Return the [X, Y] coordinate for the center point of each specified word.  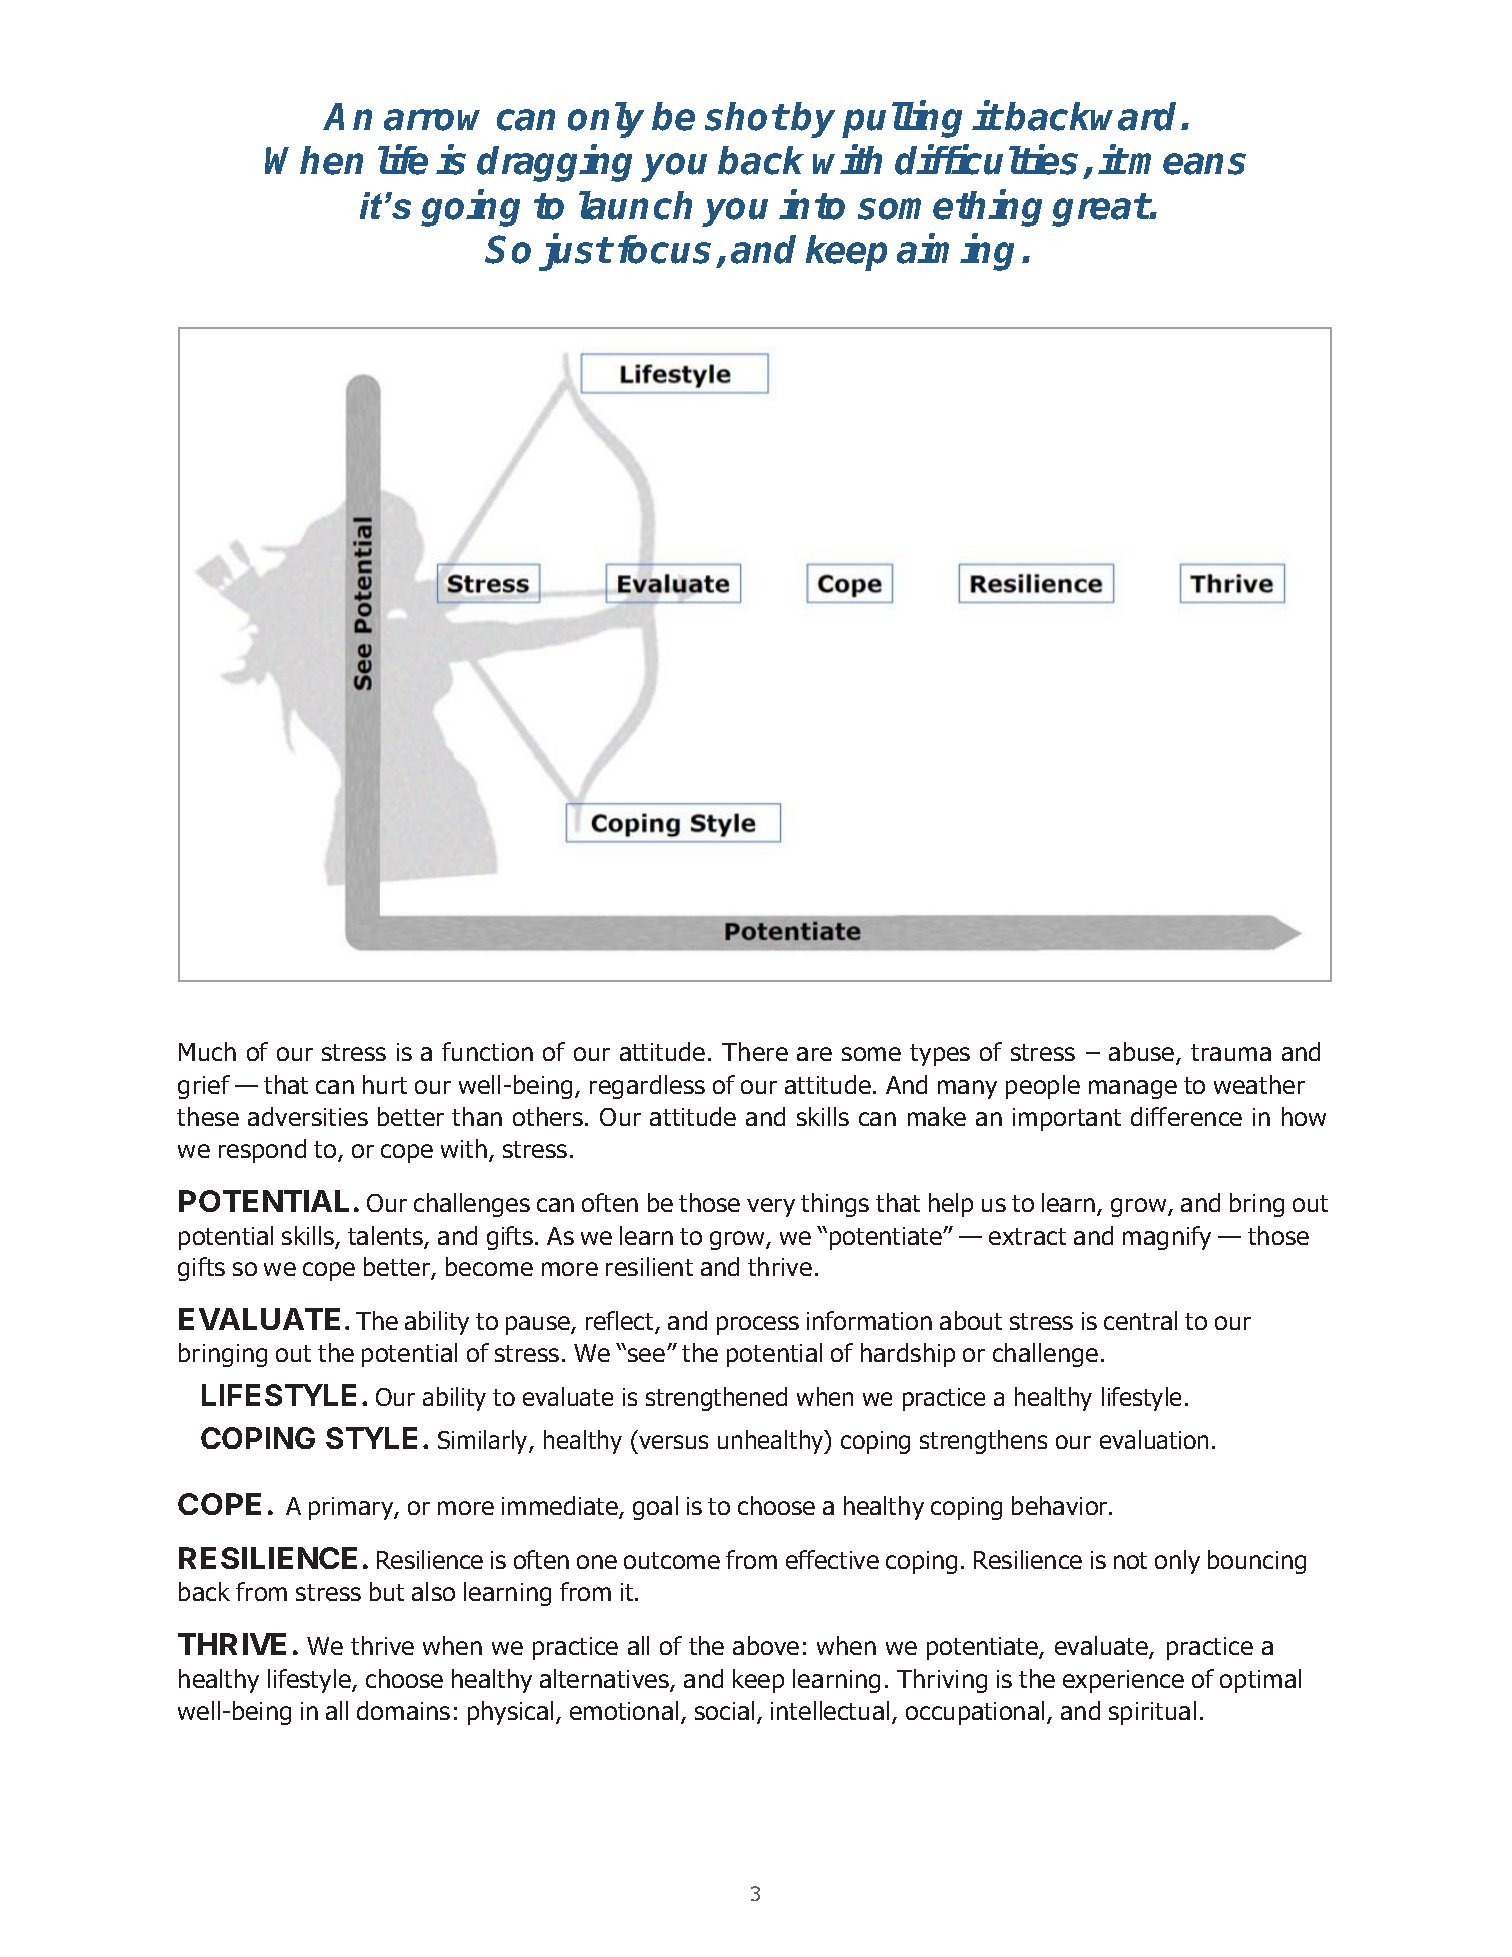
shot [746, 116]
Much [207, 1051]
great [1101, 210]
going [470, 208]
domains [403, 1710]
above [766, 1645]
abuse [1143, 1053]
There [755, 1051]
